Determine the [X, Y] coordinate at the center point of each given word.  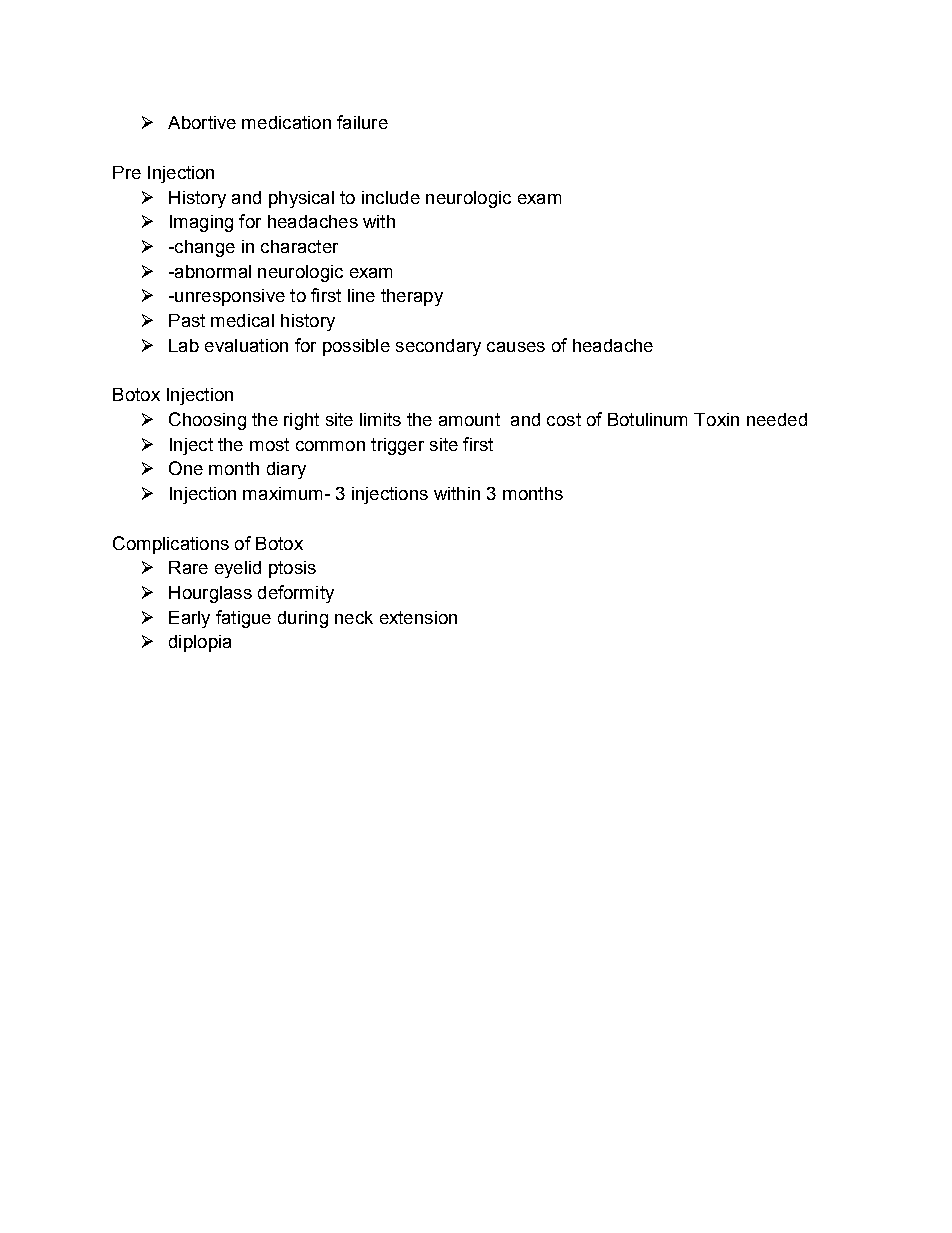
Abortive [202, 122]
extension [418, 617]
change [203, 248]
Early [189, 619]
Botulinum [647, 419]
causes [516, 347]
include [391, 197]
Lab [184, 345]
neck [354, 617]
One [186, 468]
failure [362, 122]
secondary [438, 347]
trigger [397, 446]
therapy [412, 297]
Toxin [716, 419]
